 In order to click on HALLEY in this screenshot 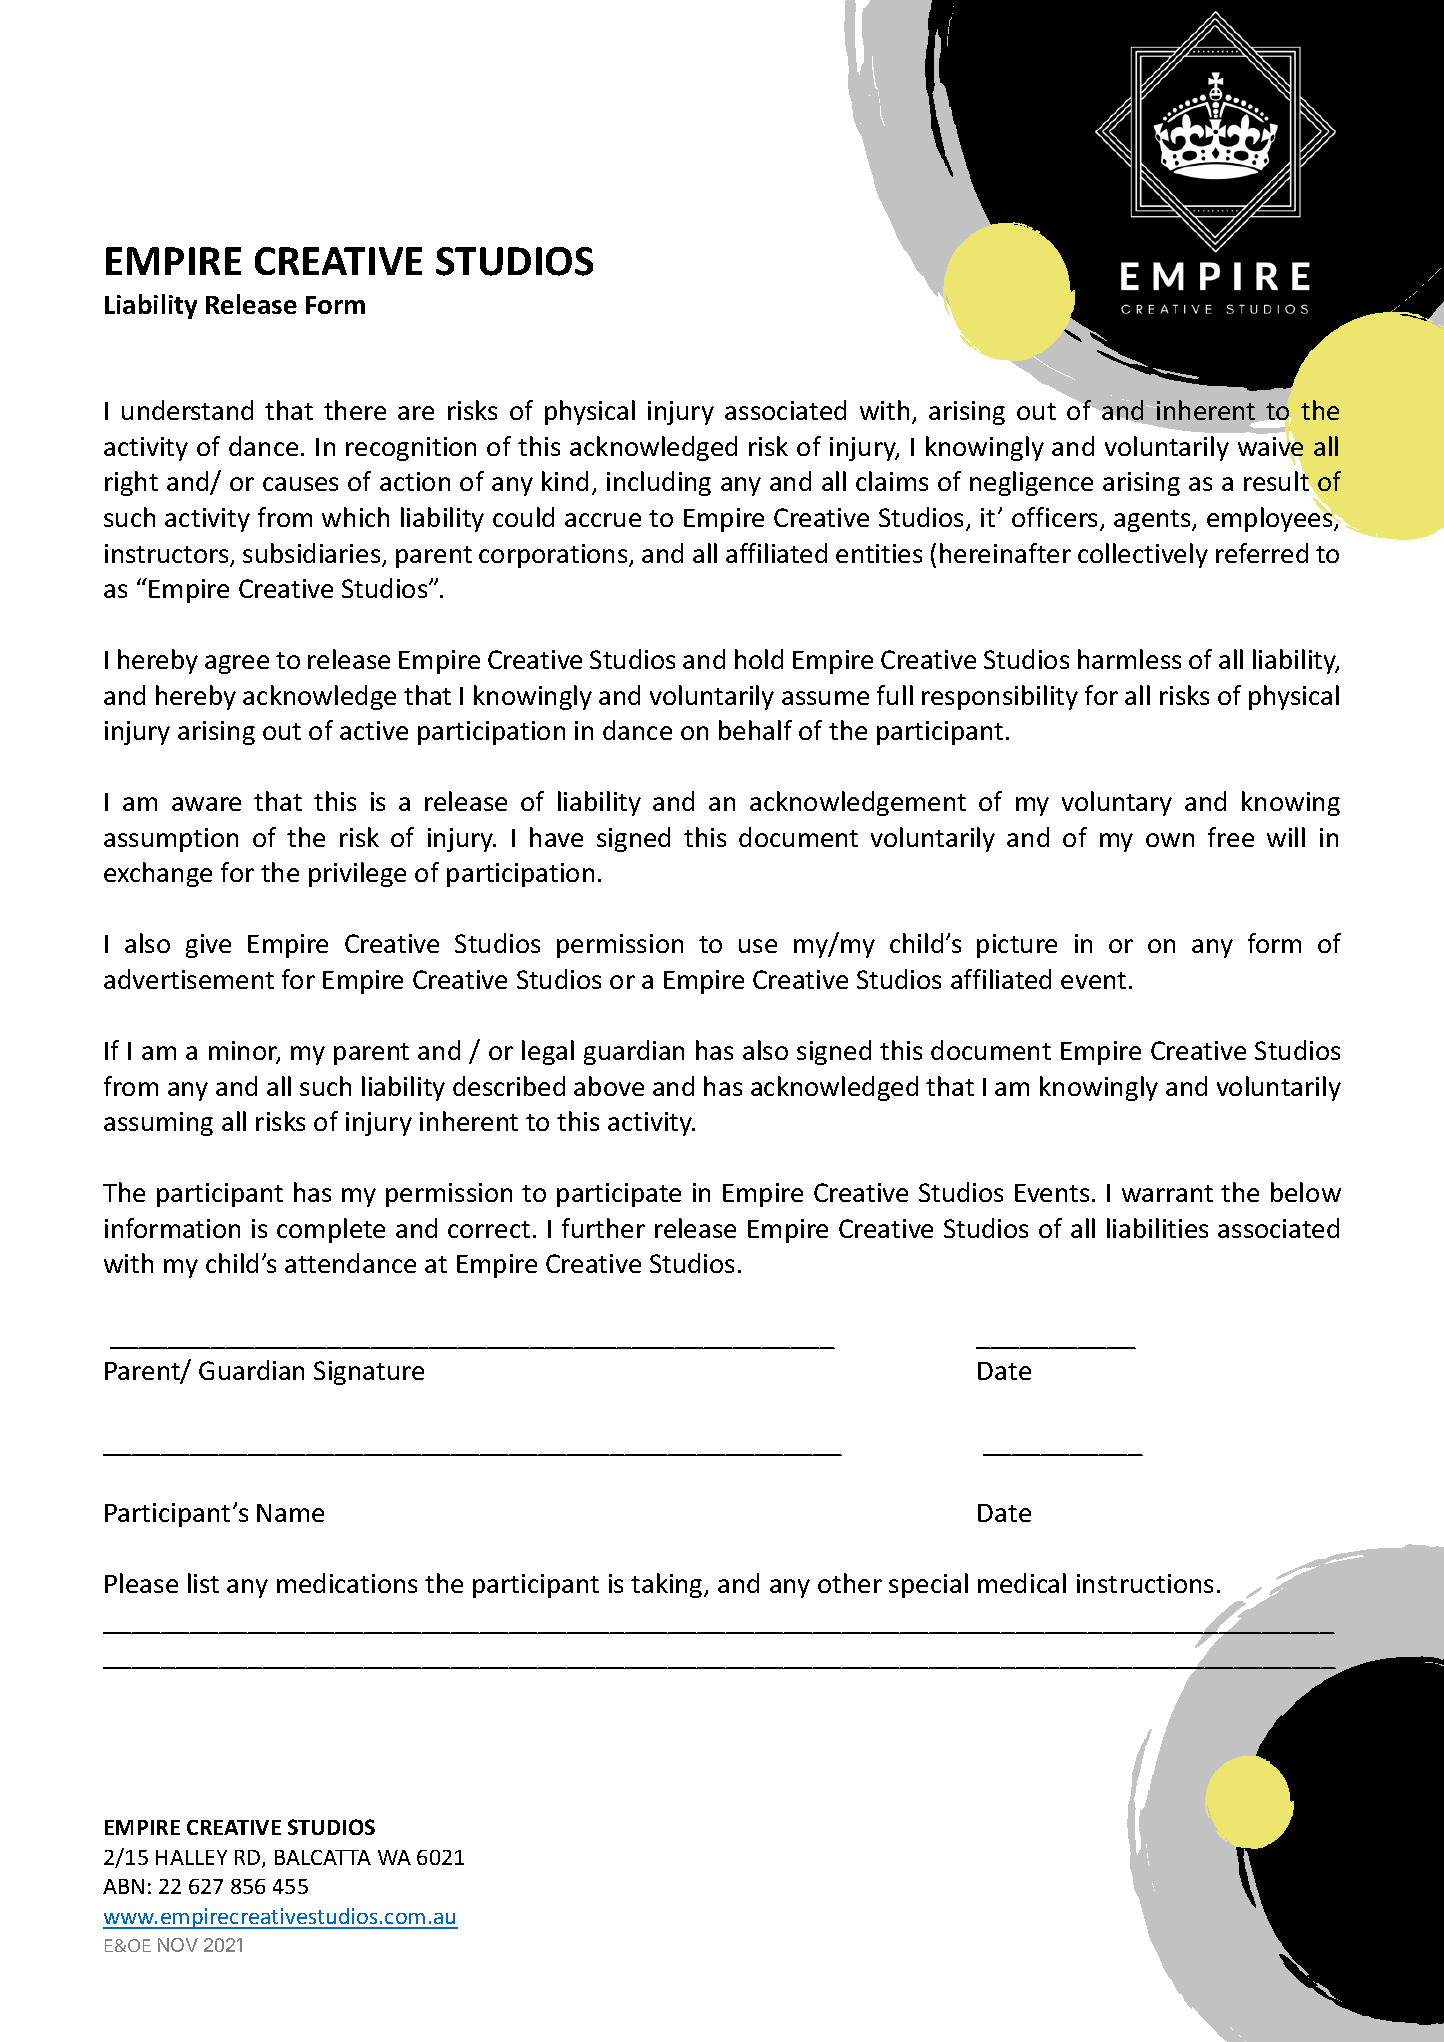, I will do `click(191, 1857)`.
